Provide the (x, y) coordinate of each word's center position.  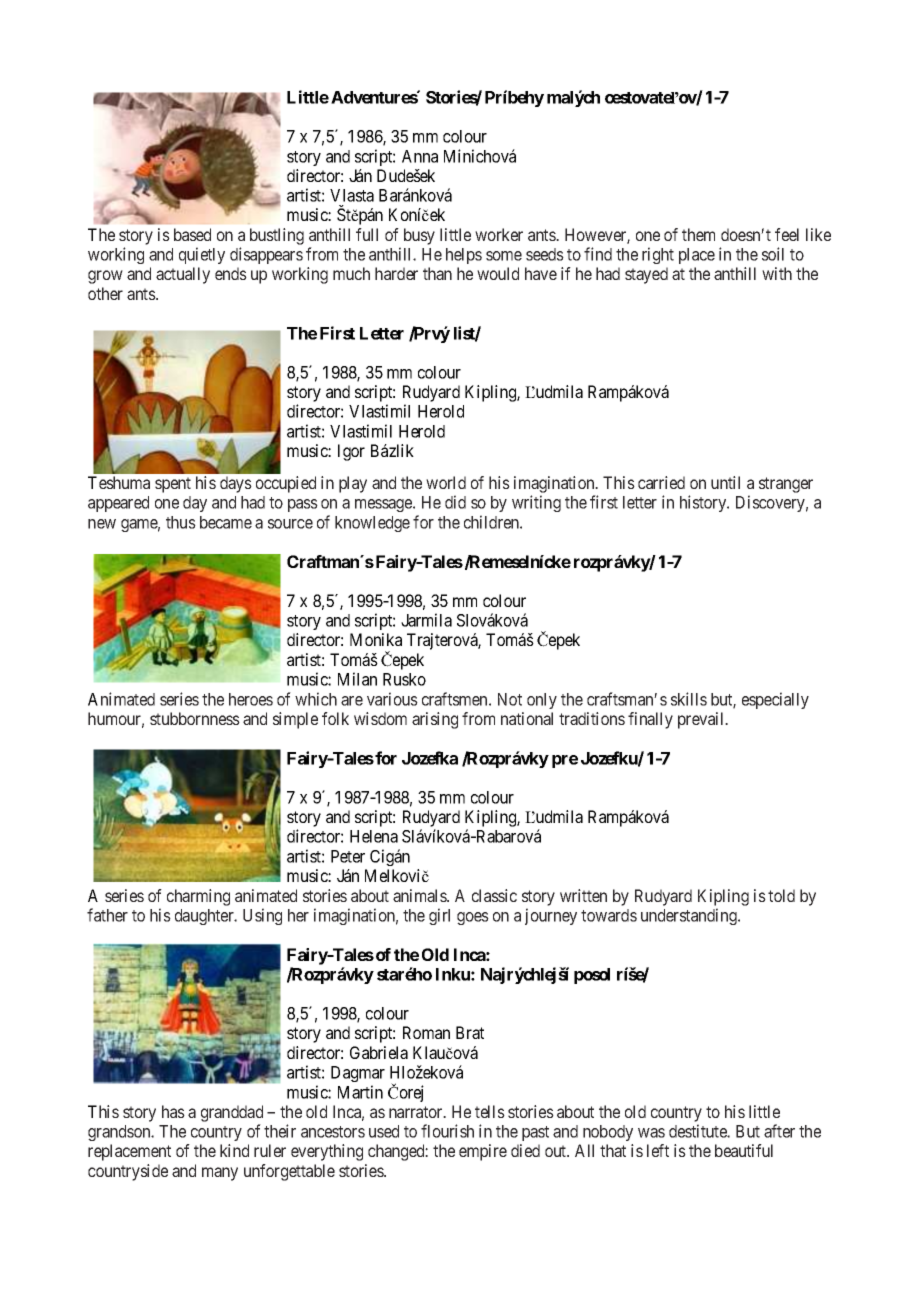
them (698, 234)
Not (510, 699)
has (173, 1111)
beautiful (744, 1150)
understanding (690, 916)
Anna (420, 156)
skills (689, 699)
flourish (447, 1131)
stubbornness (195, 718)
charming (198, 897)
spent (173, 485)
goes (473, 918)
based (192, 234)
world (446, 482)
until (725, 482)
